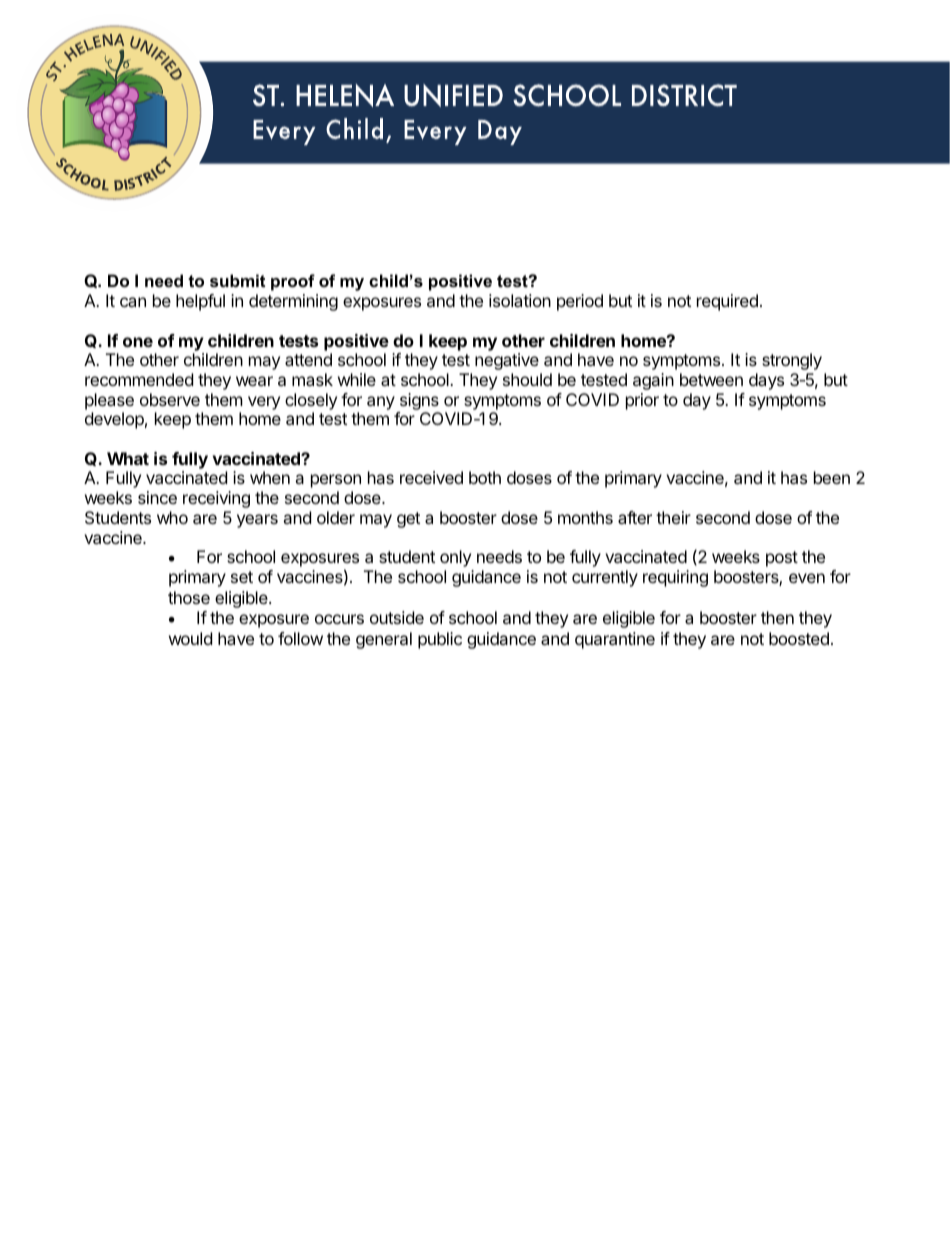 This page has height=1233, width=952. I want to click on would, so click(190, 638).
